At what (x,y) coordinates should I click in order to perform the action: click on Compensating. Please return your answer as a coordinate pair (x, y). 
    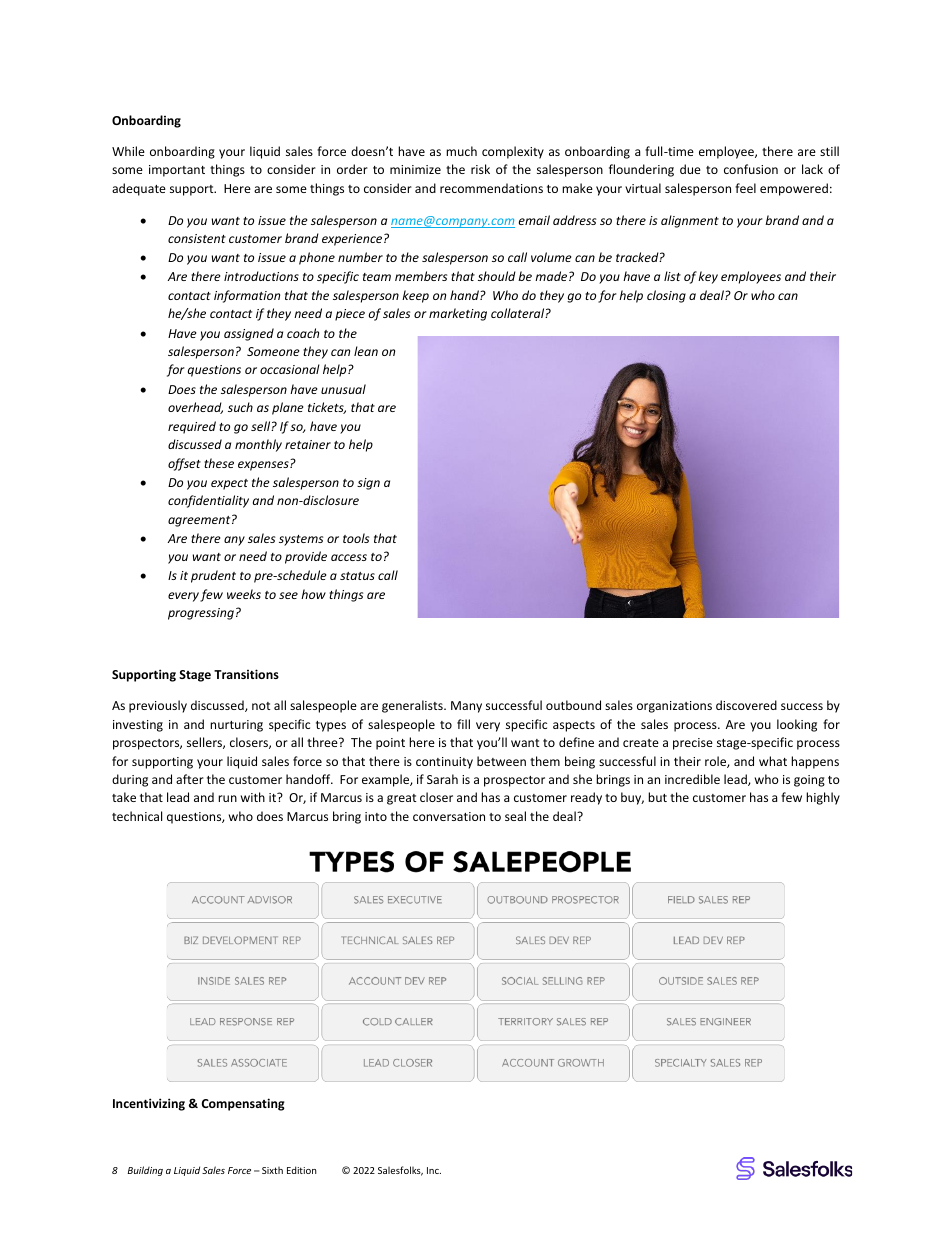
    Looking at the image, I should click on (243, 1104).
